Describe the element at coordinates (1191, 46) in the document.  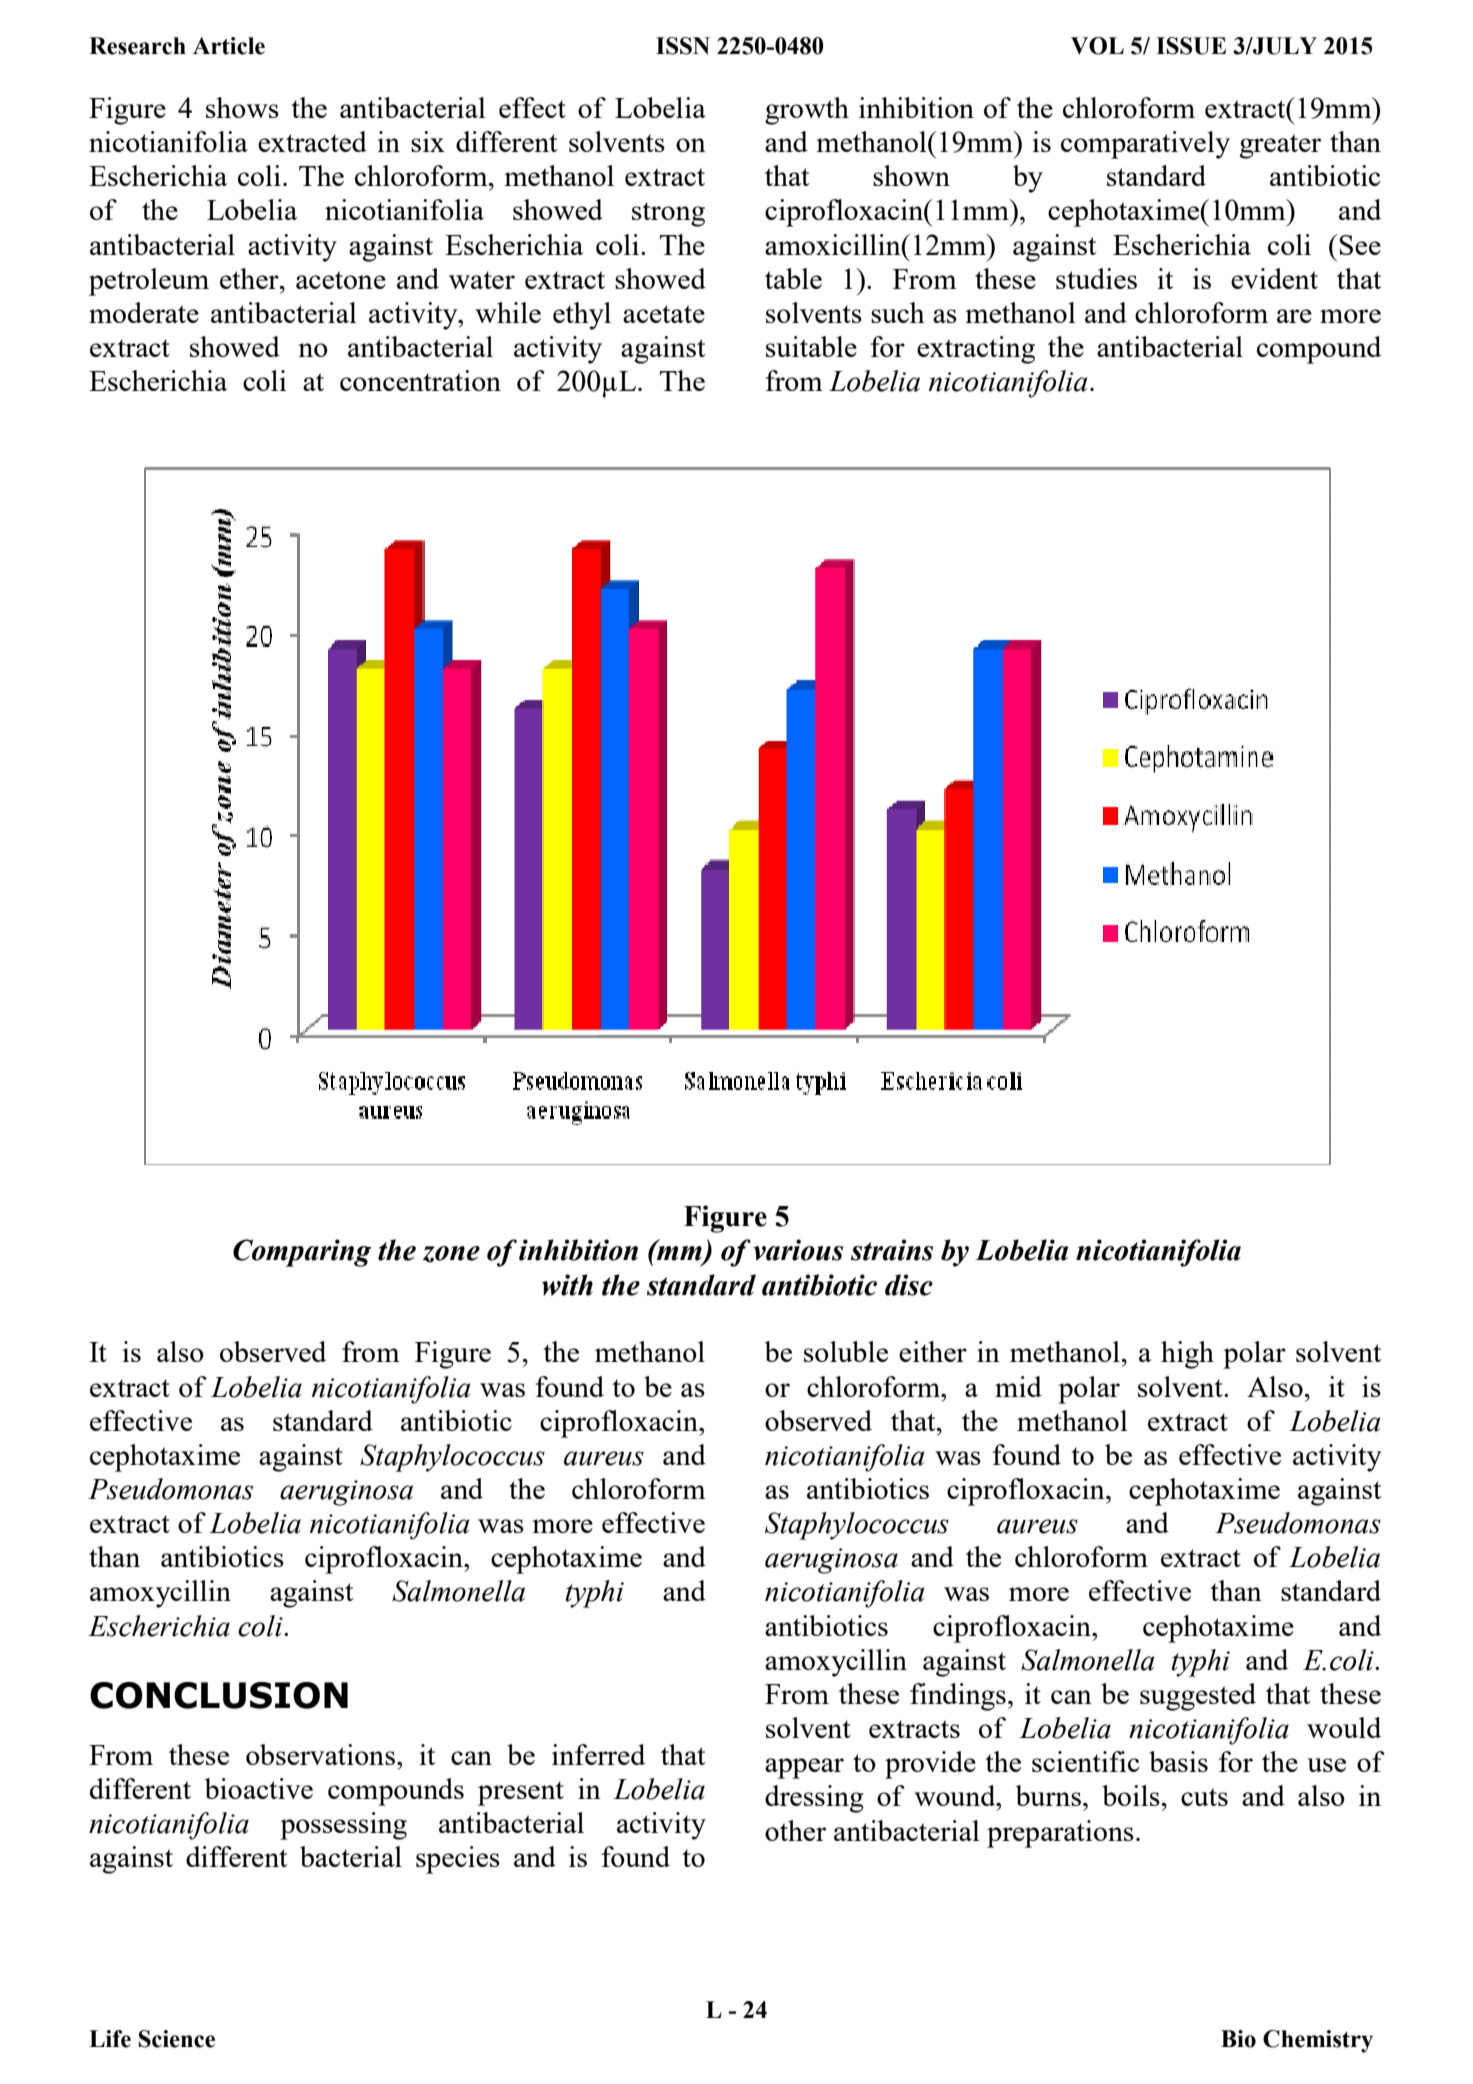
I see `ISSUE` at that location.
